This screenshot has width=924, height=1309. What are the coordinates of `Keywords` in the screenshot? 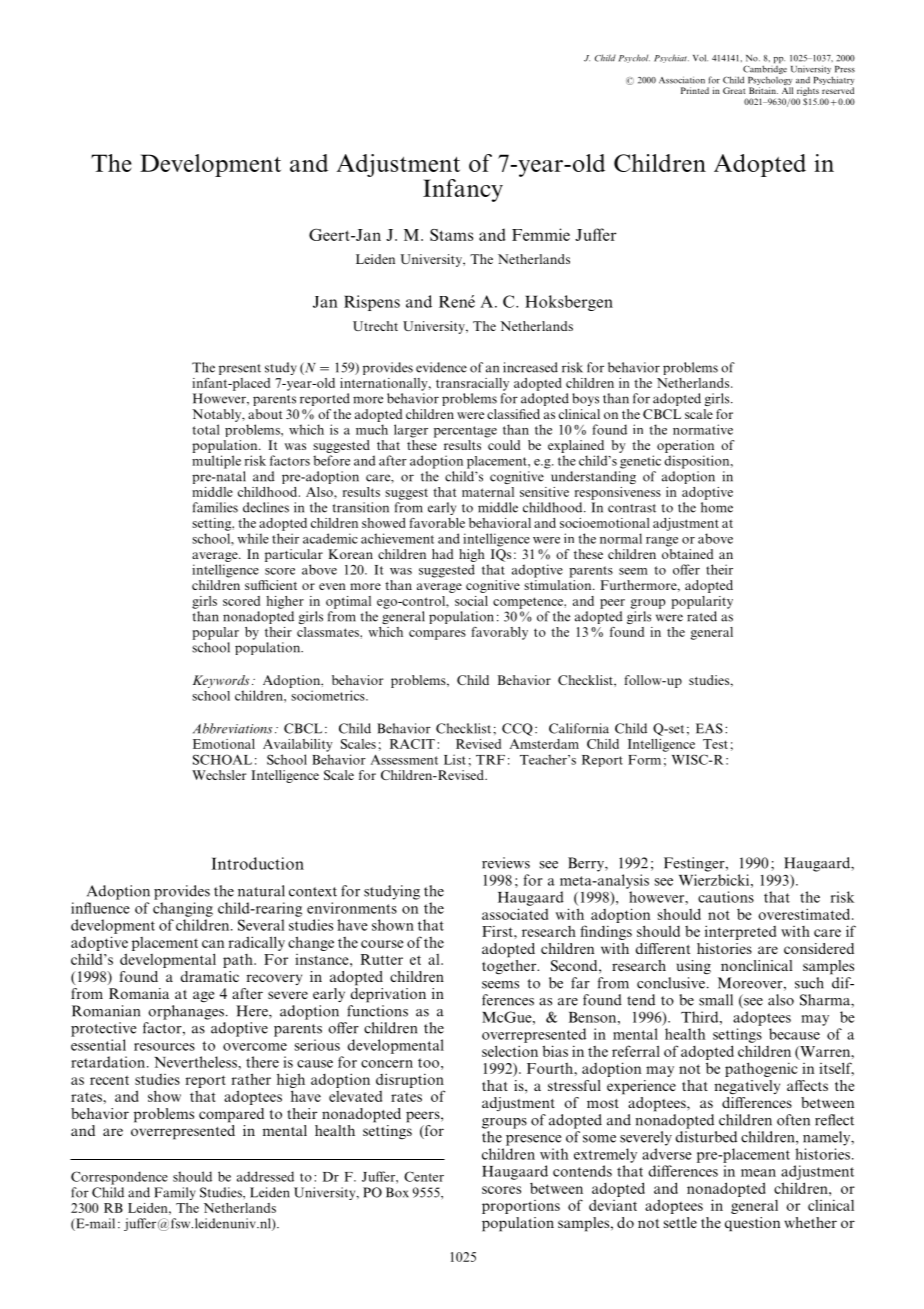 It's located at (221, 681).
